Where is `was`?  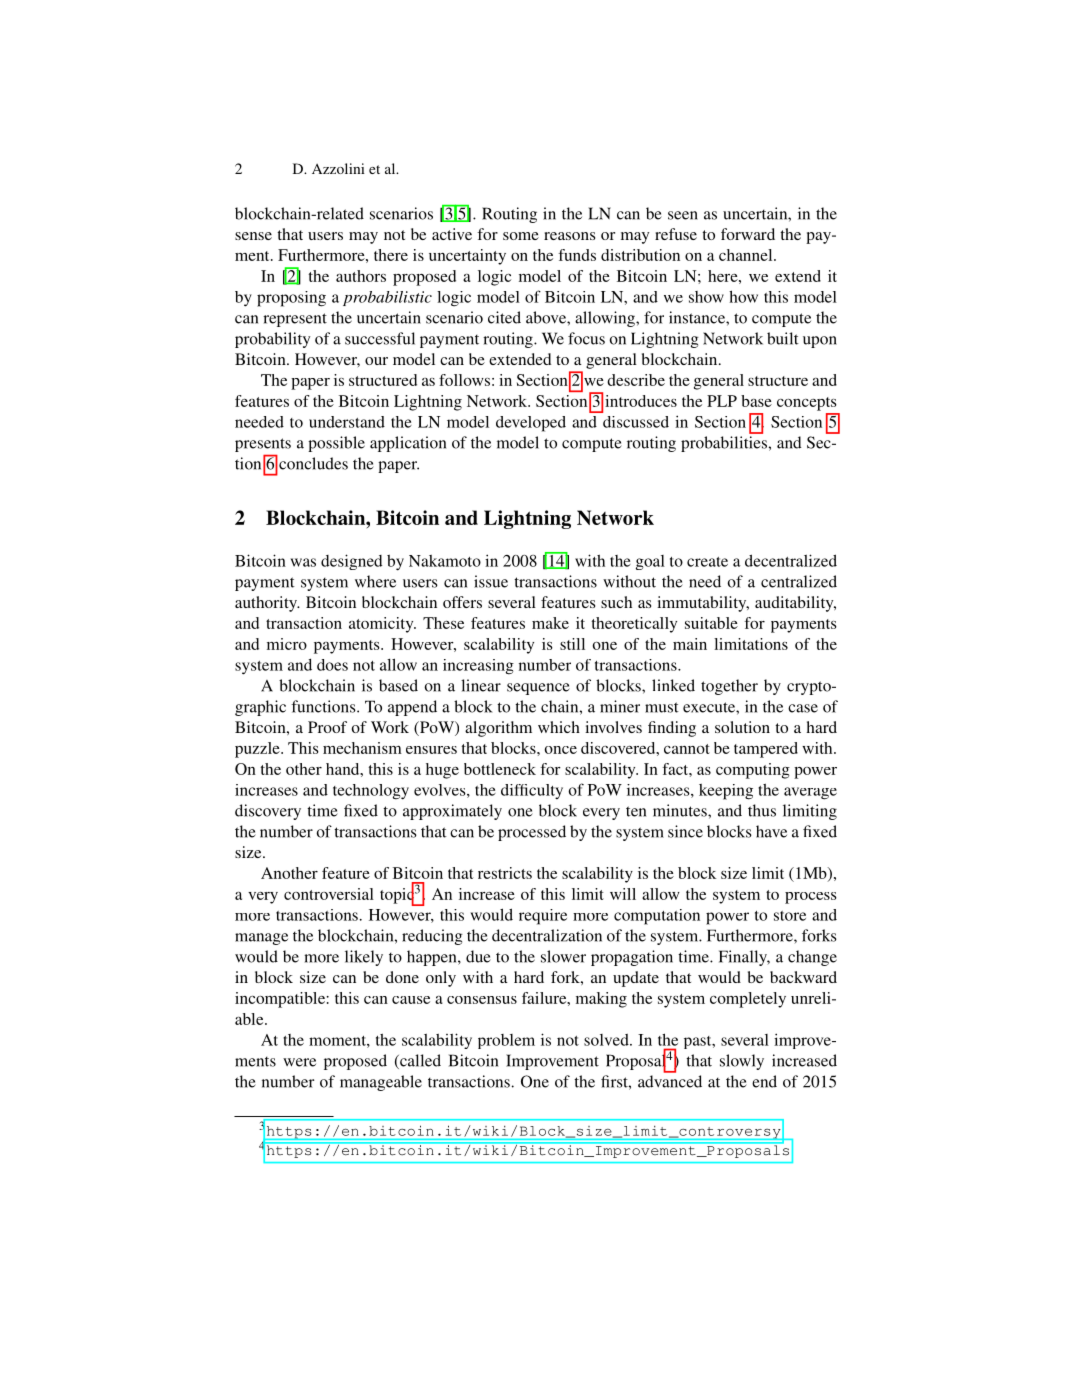 was is located at coordinates (303, 562).
